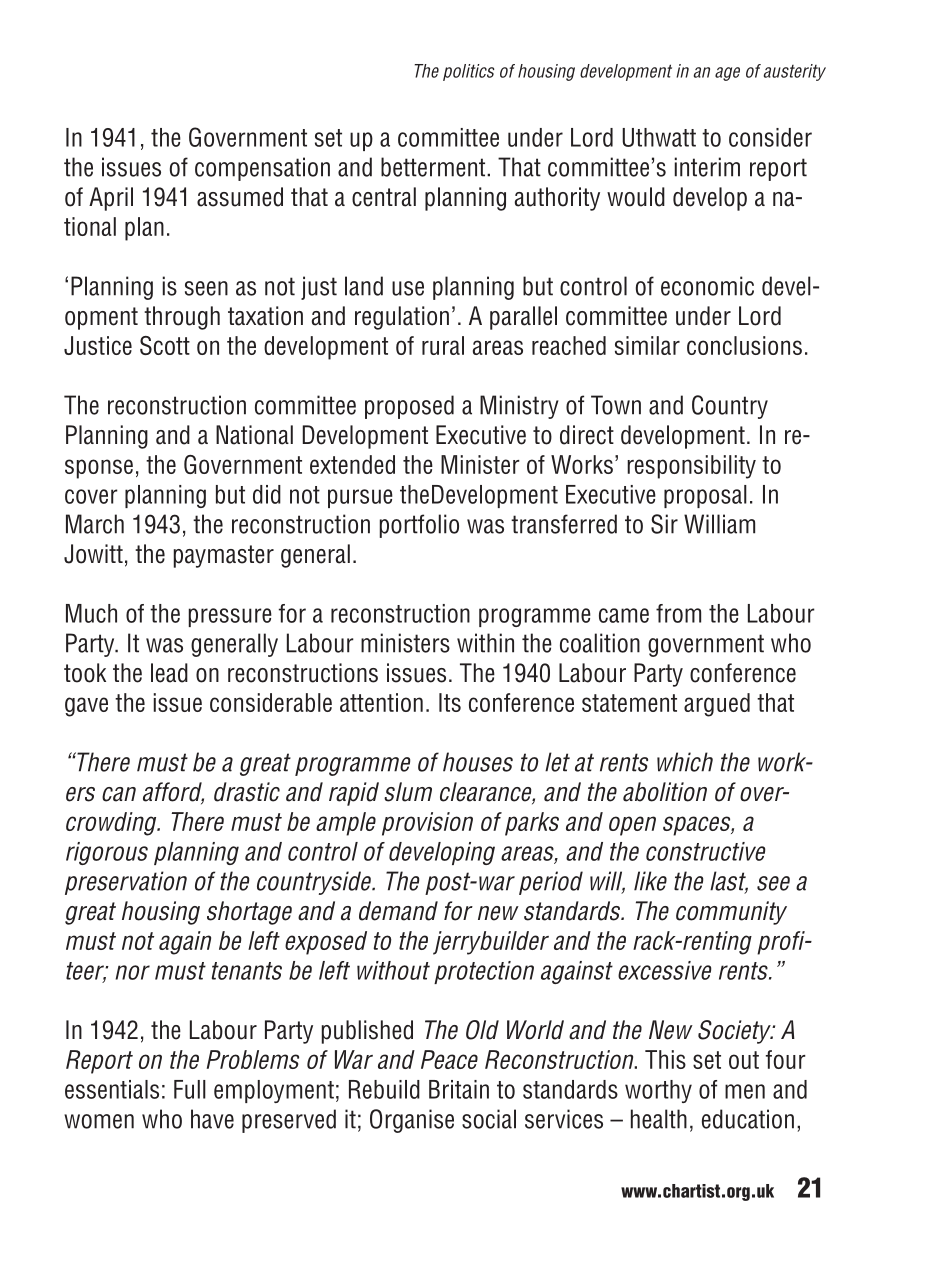  Describe the element at coordinates (707, 167) in the page. I see `interim` at that location.
